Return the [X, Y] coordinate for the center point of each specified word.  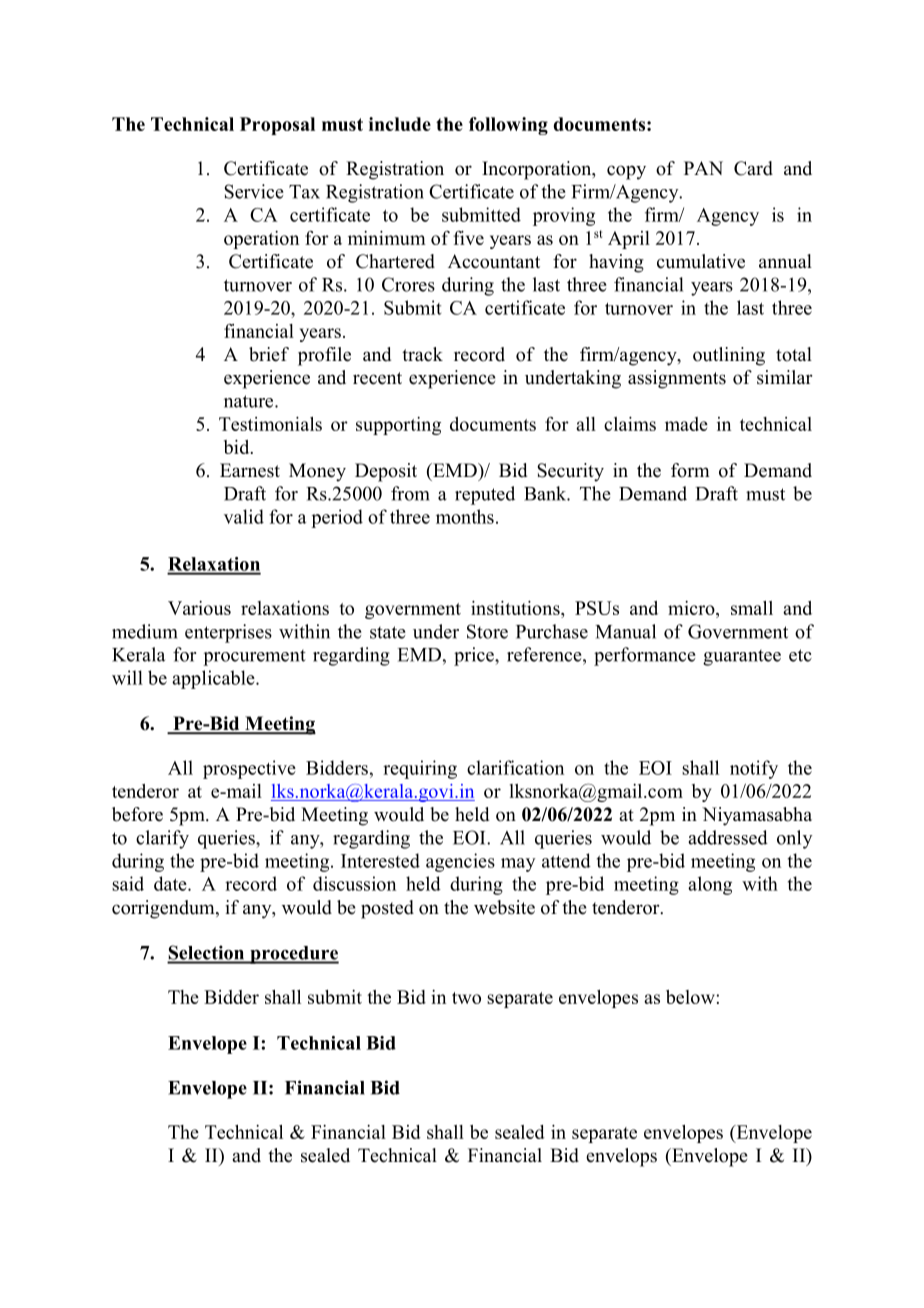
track [422, 354]
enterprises [228, 633]
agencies [460, 862]
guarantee [742, 658]
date [171, 883]
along [710, 885]
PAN [703, 168]
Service [254, 191]
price [475, 656]
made [686, 424]
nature [250, 401]
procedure [293, 955]
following [508, 126]
